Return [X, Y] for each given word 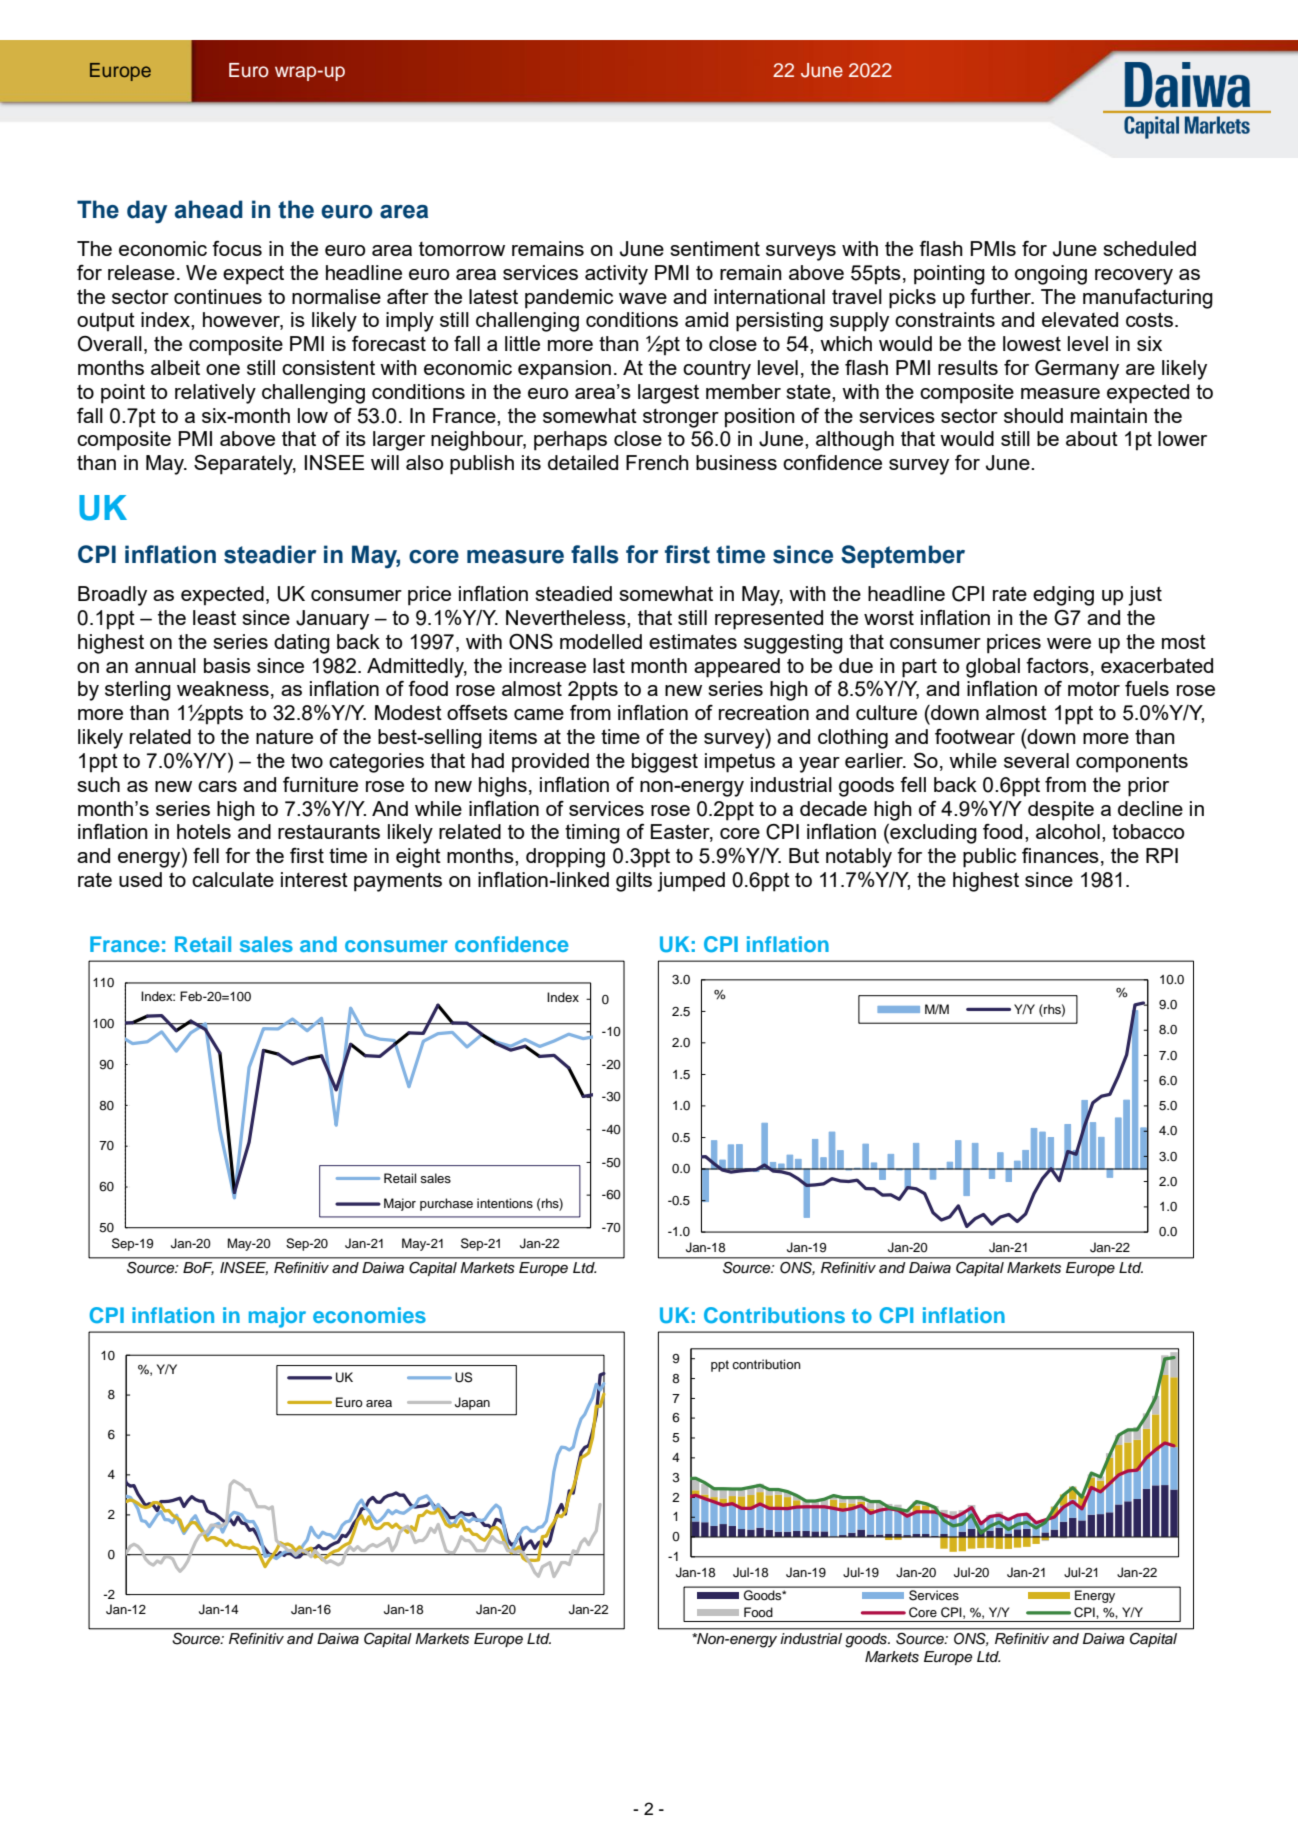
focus [237, 248]
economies [369, 1315]
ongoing [1051, 275]
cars [217, 786]
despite [1061, 811]
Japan [472, 1403]
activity [616, 275]
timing [592, 834]
